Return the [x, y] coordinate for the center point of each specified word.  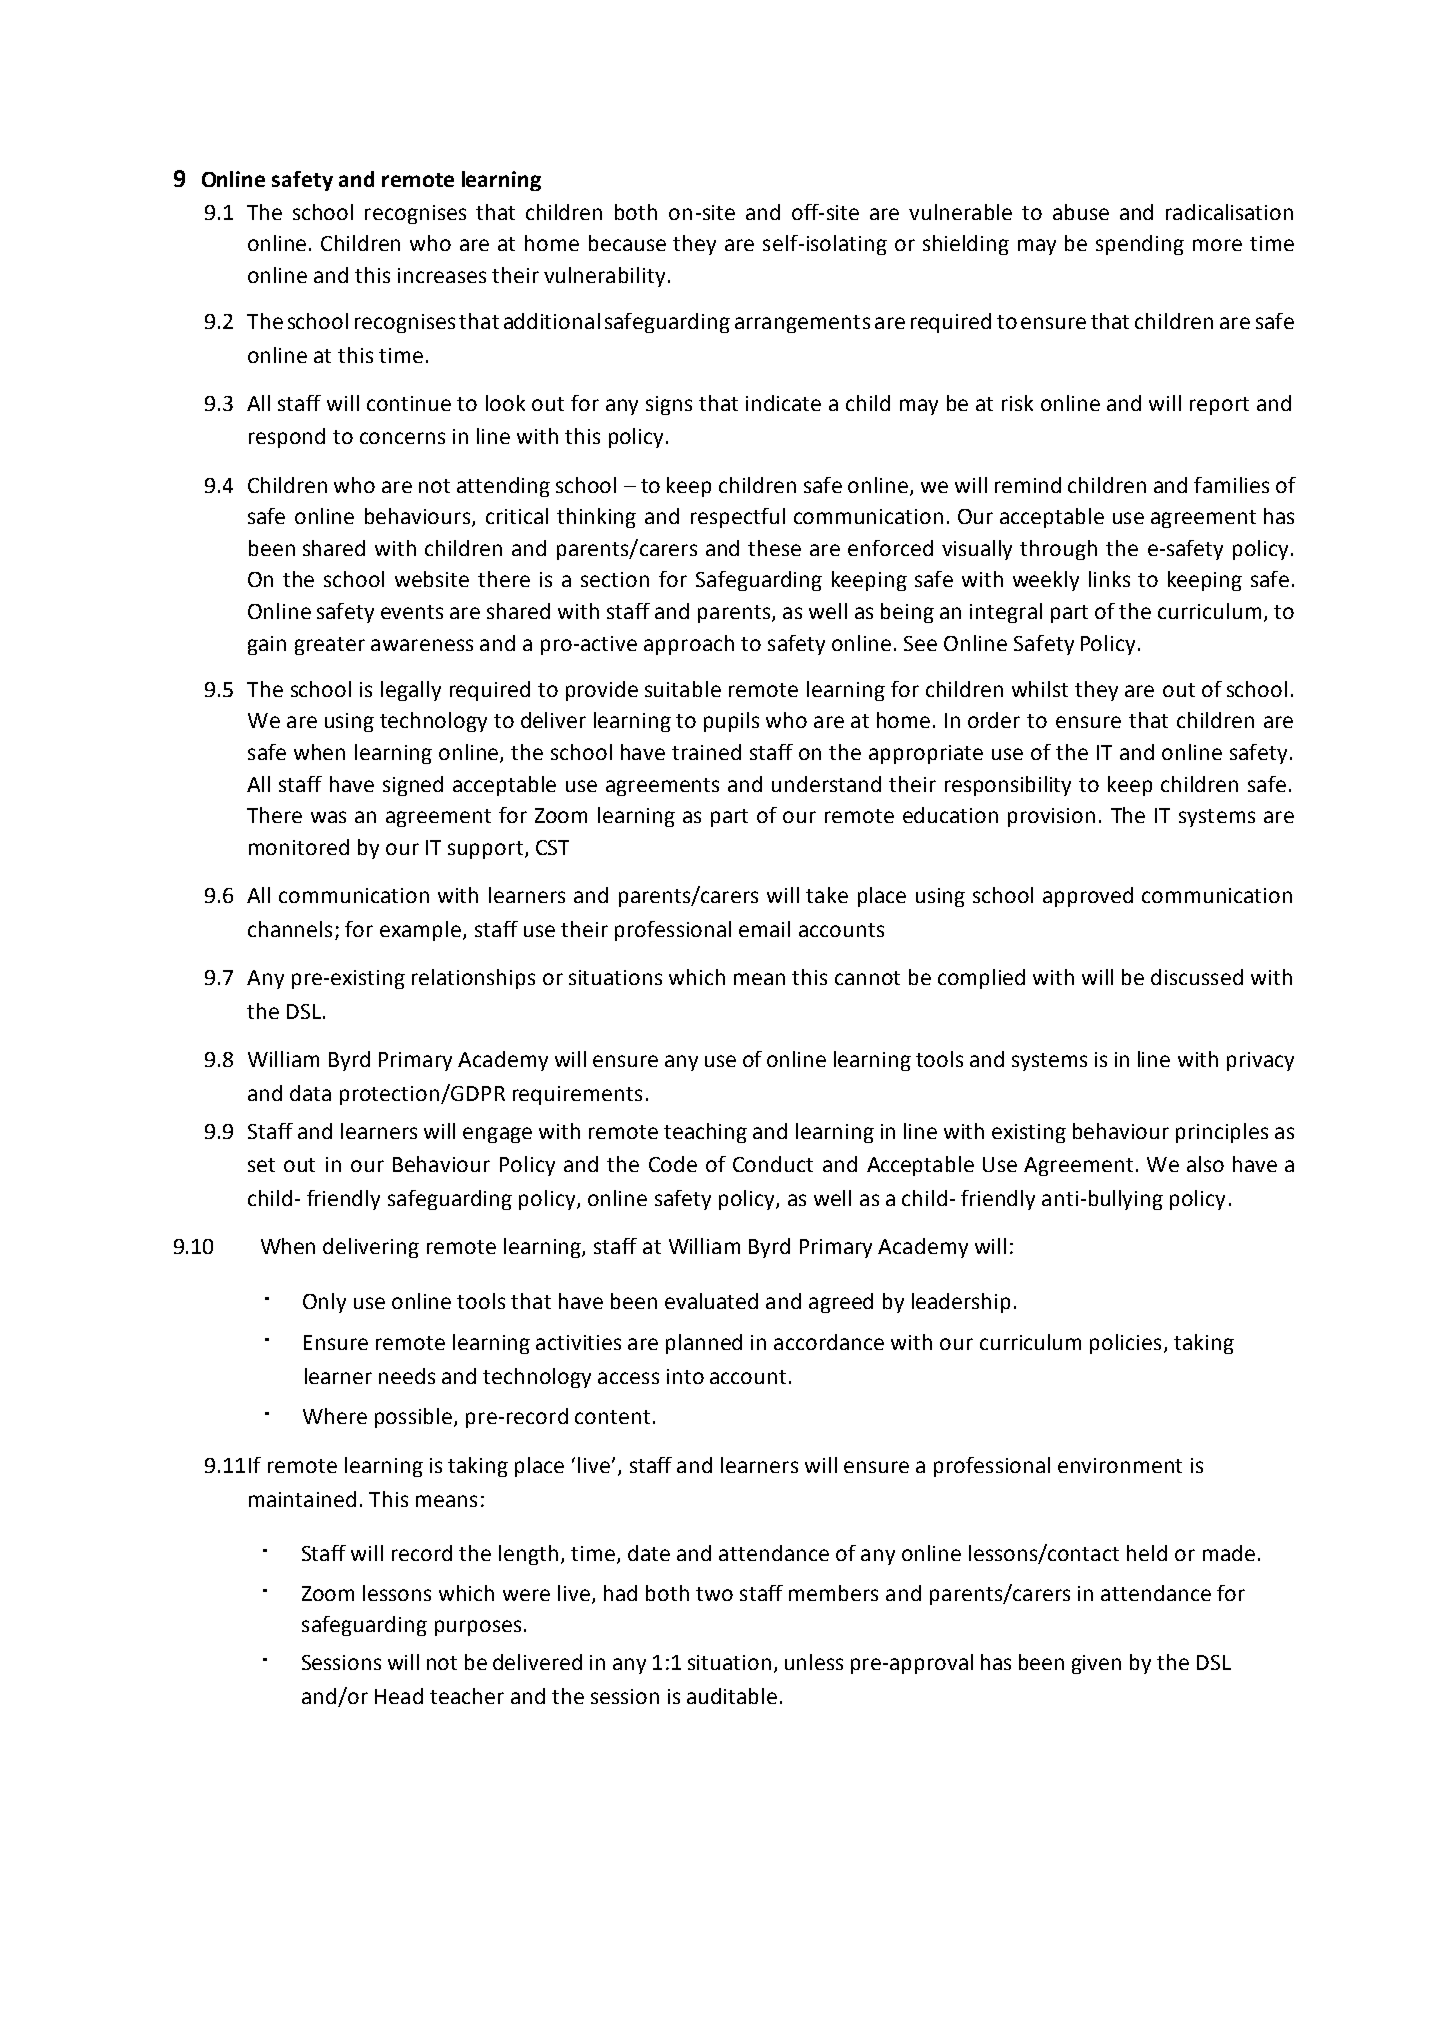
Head [399, 1696]
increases [442, 275]
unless [814, 1662]
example [422, 931]
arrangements [802, 324]
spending [1140, 245]
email [764, 929]
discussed [1197, 977]
